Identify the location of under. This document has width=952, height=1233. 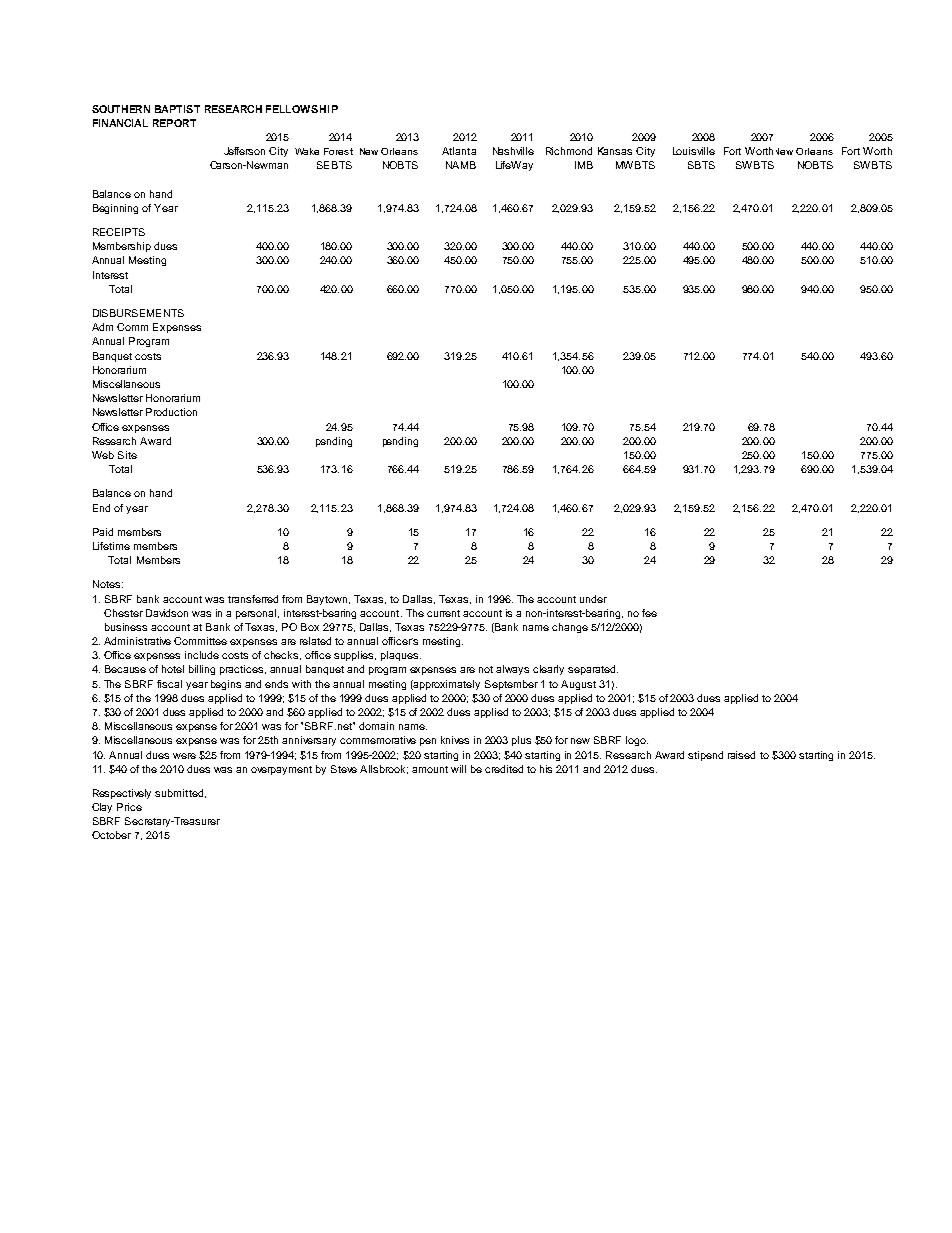
(593, 599).
